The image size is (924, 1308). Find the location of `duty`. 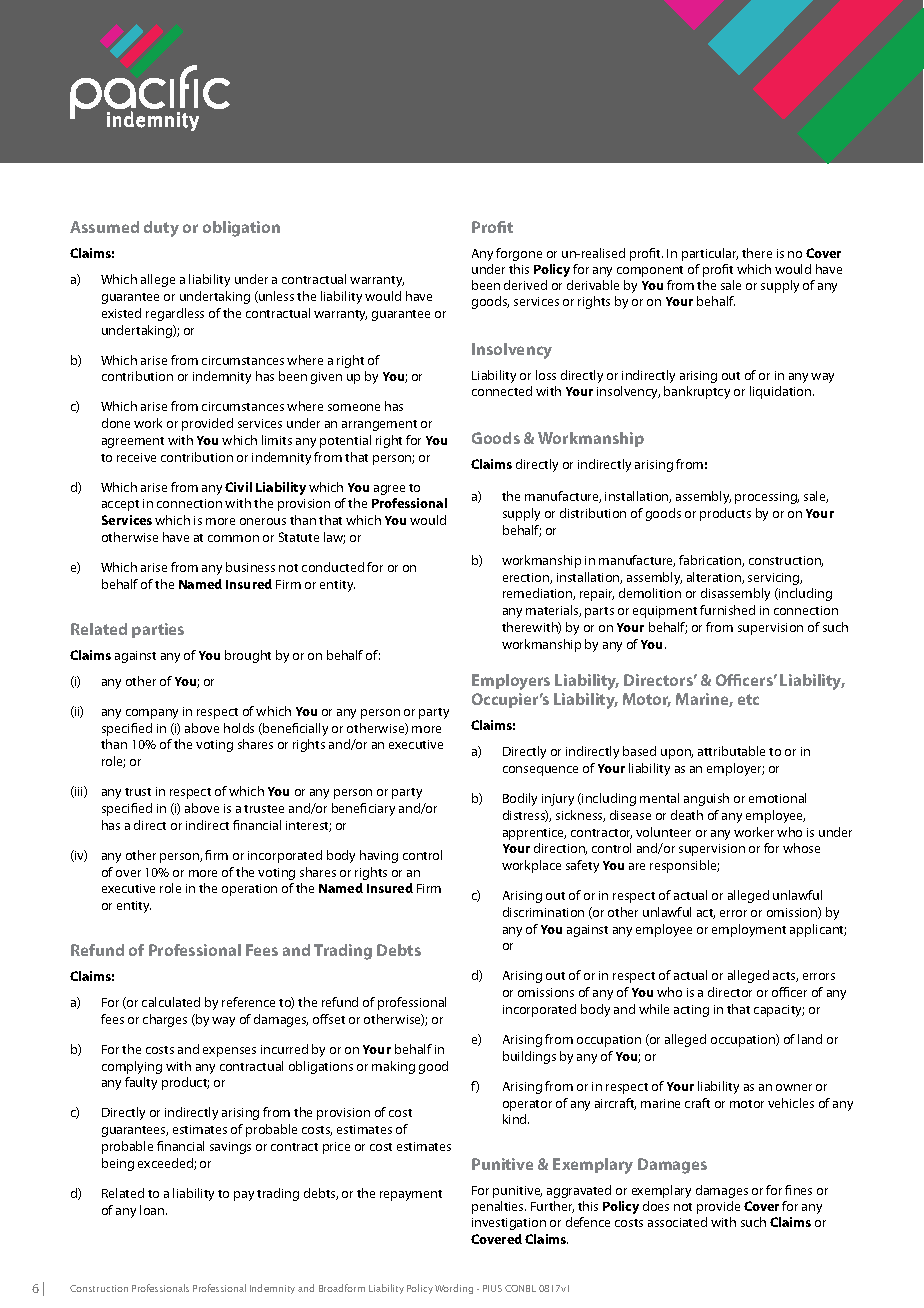

duty is located at coordinates (161, 229).
